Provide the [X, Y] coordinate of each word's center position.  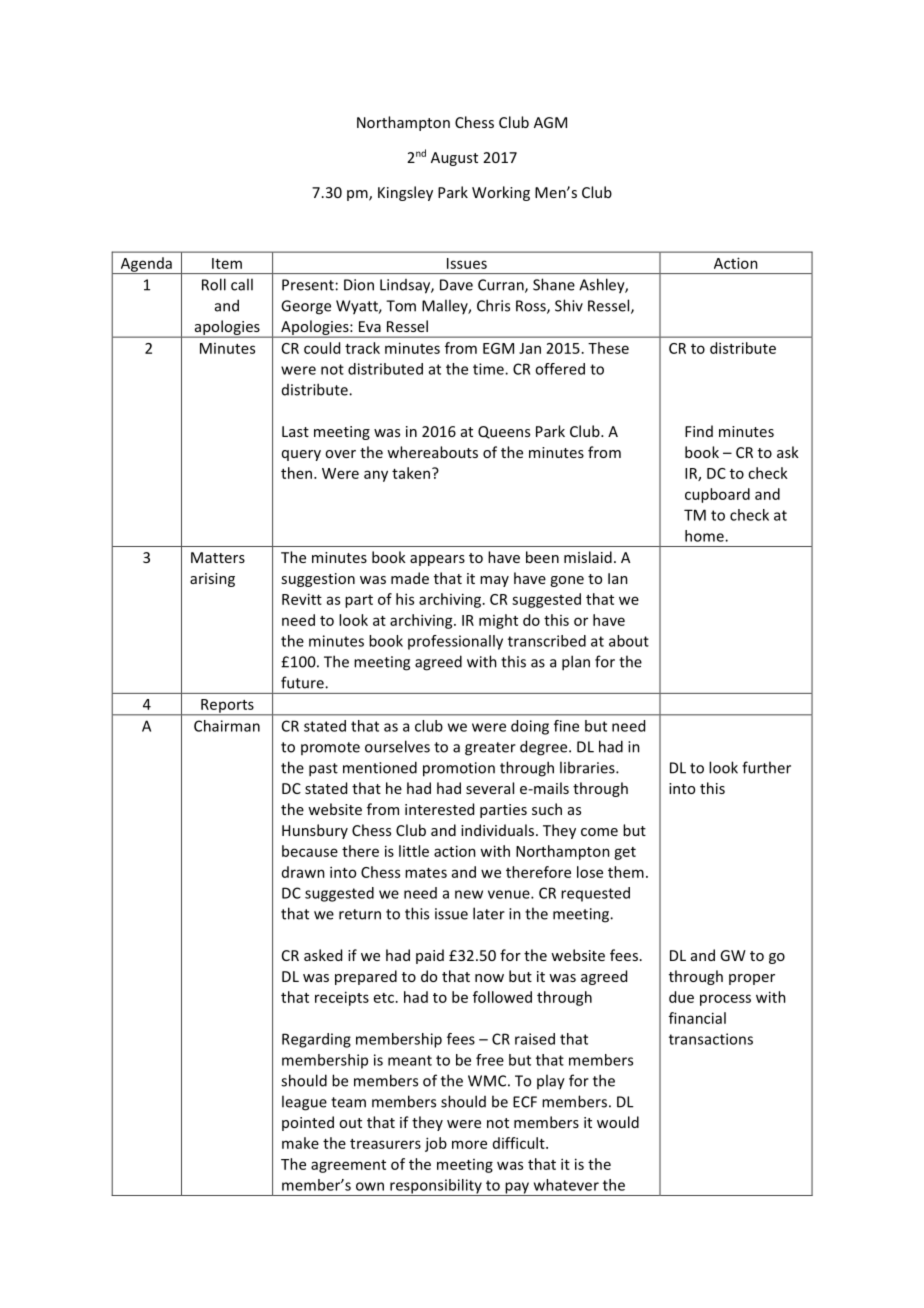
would [618, 1122]
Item [227, 263]
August [454, 159]
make [300, 1143]
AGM [550, 122]
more [469, 1144]
